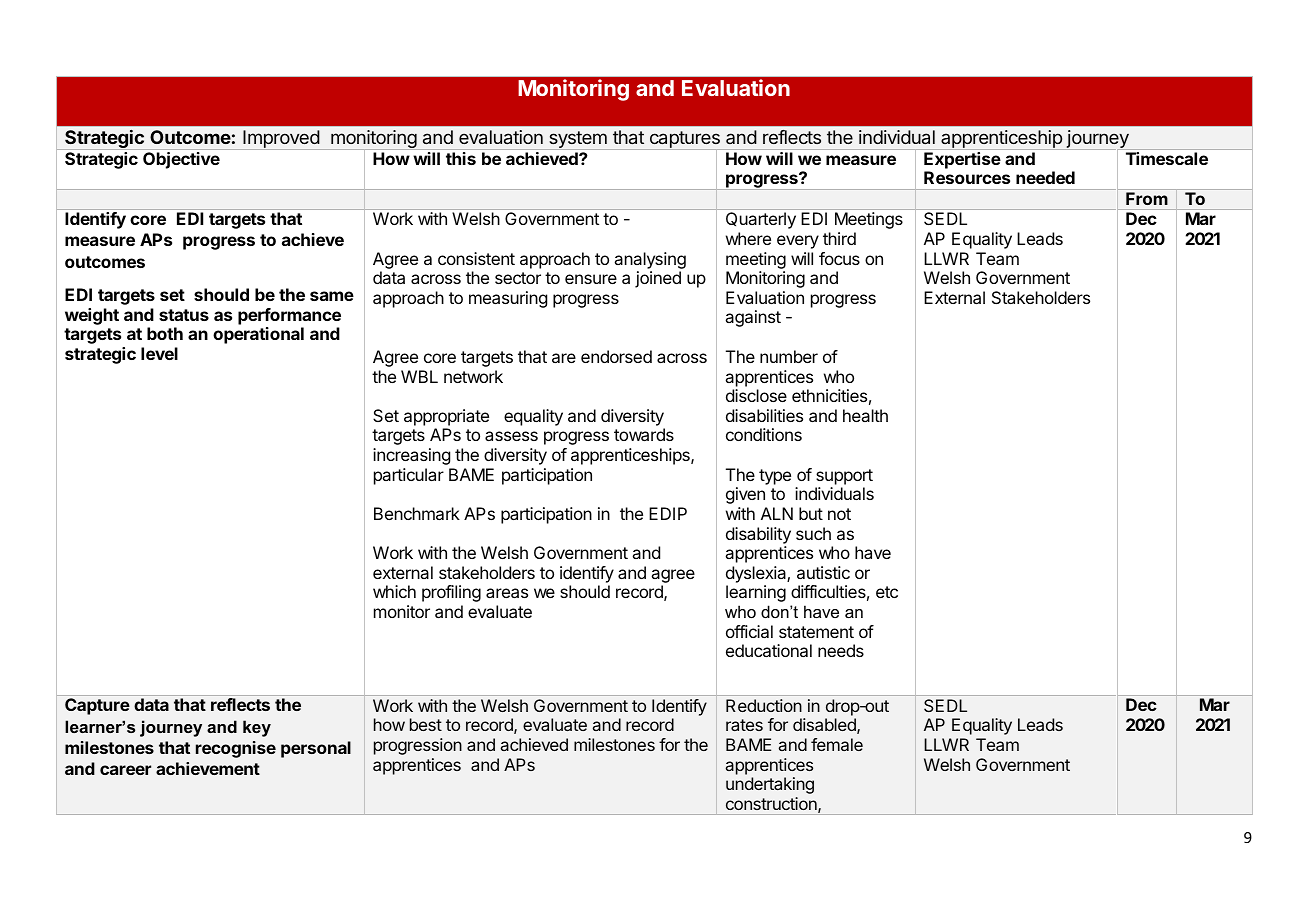 The width and height of the document is (1308, 924). What do you see at coordinates (616, 356) in the document?
I see `endorsed` at bounding box center [616, 356].
